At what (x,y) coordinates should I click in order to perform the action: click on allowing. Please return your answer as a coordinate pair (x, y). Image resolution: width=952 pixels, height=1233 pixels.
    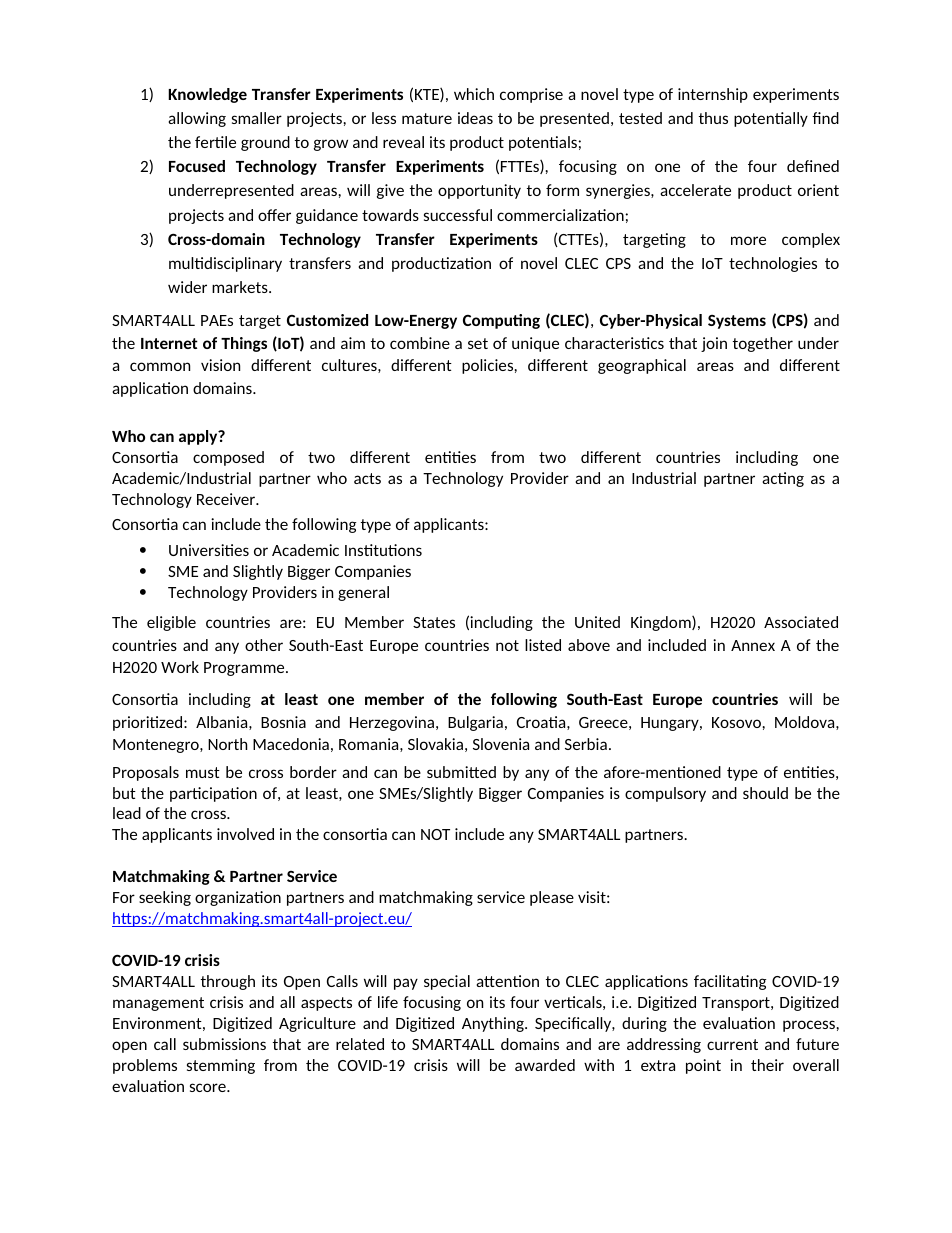
    Looking at the image, I should click on (197, 119).
